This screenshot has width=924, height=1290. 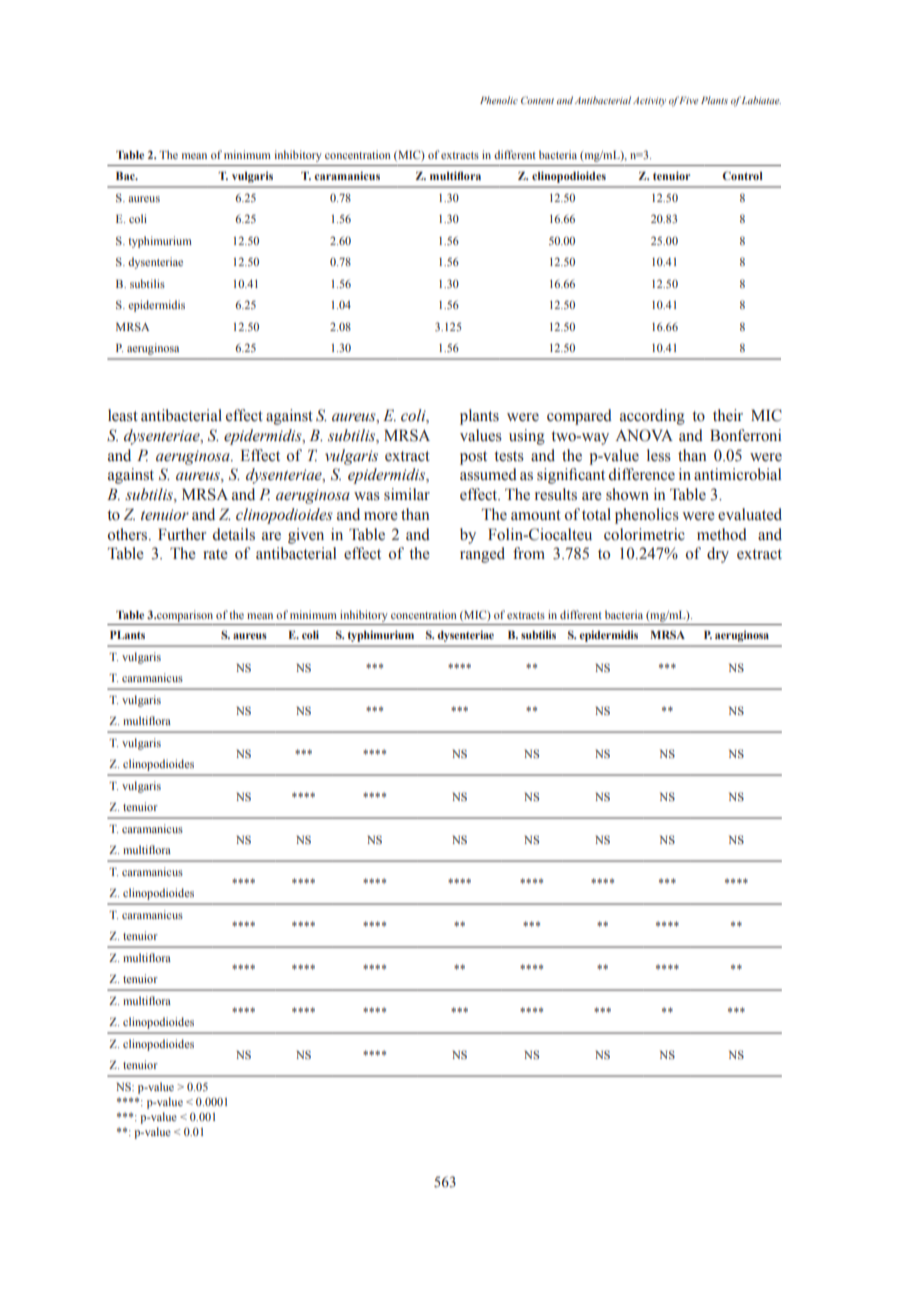 What do you see at coordinates (527, 437) in the screenshot?
I see `using` at bounding box center [527, 437].
